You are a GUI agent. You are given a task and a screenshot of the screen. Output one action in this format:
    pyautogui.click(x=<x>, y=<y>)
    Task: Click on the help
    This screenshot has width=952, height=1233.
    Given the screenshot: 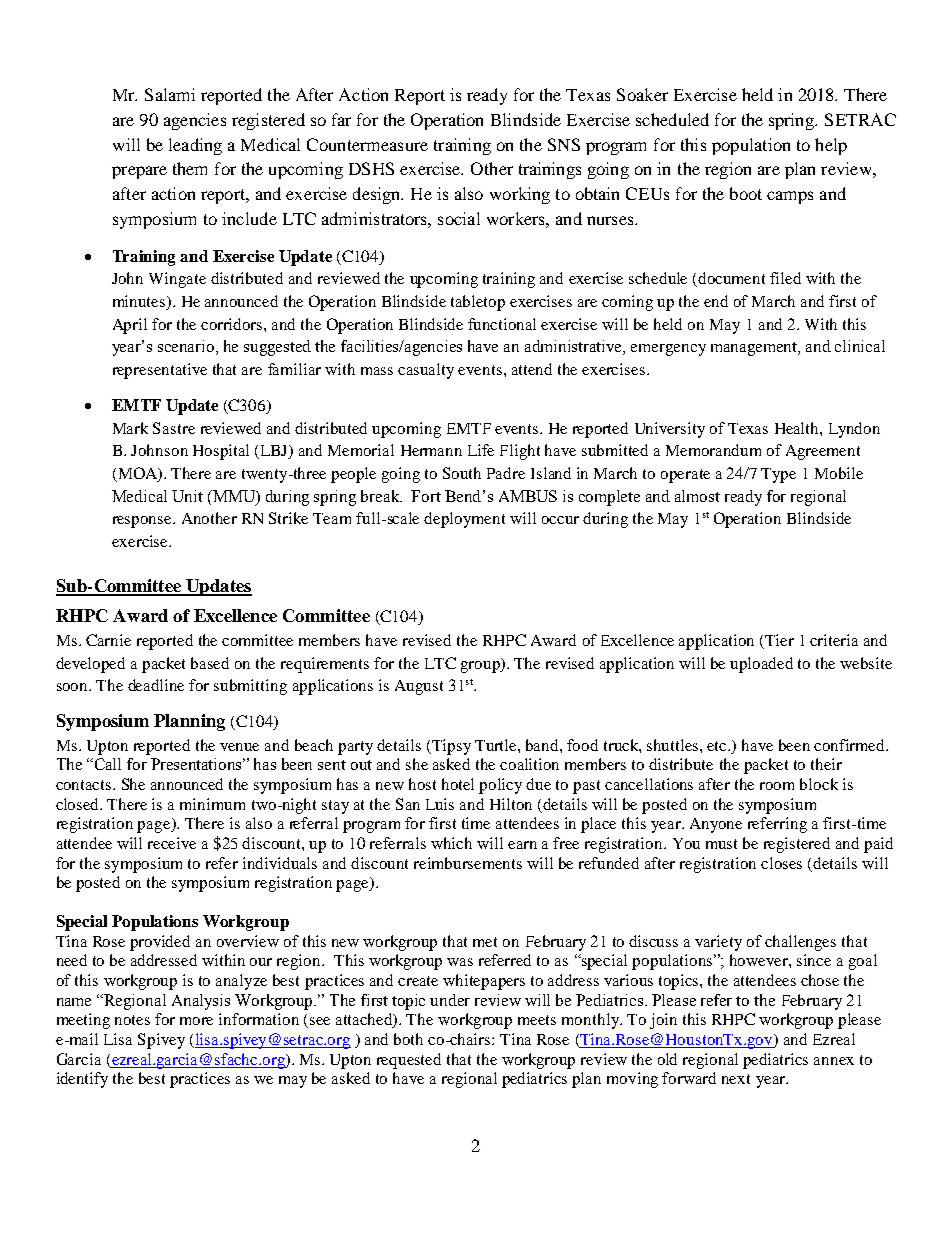 What is the action you would take?
    pyautogui.click(x=831, y=146)
